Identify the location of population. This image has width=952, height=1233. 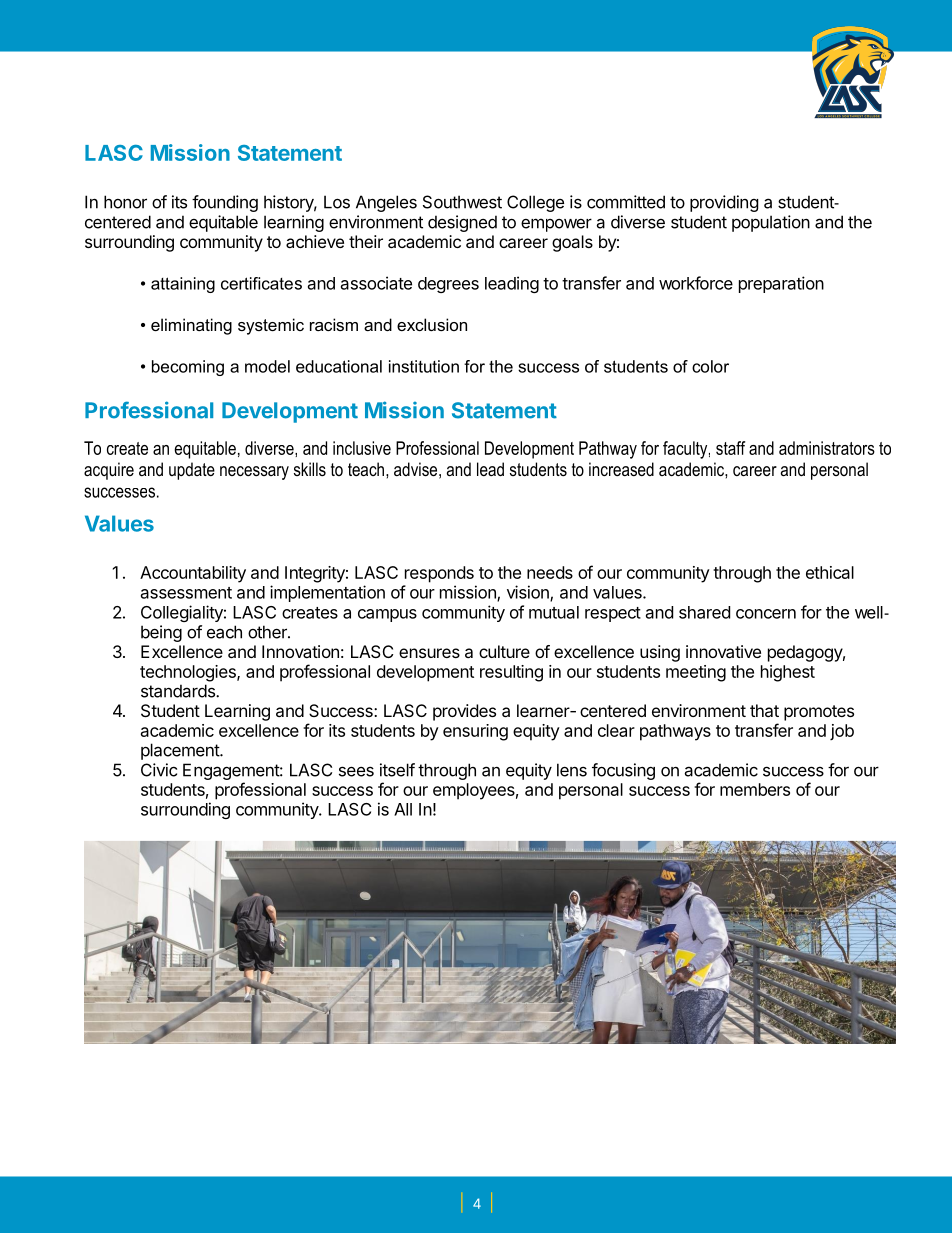
(771, 223).
